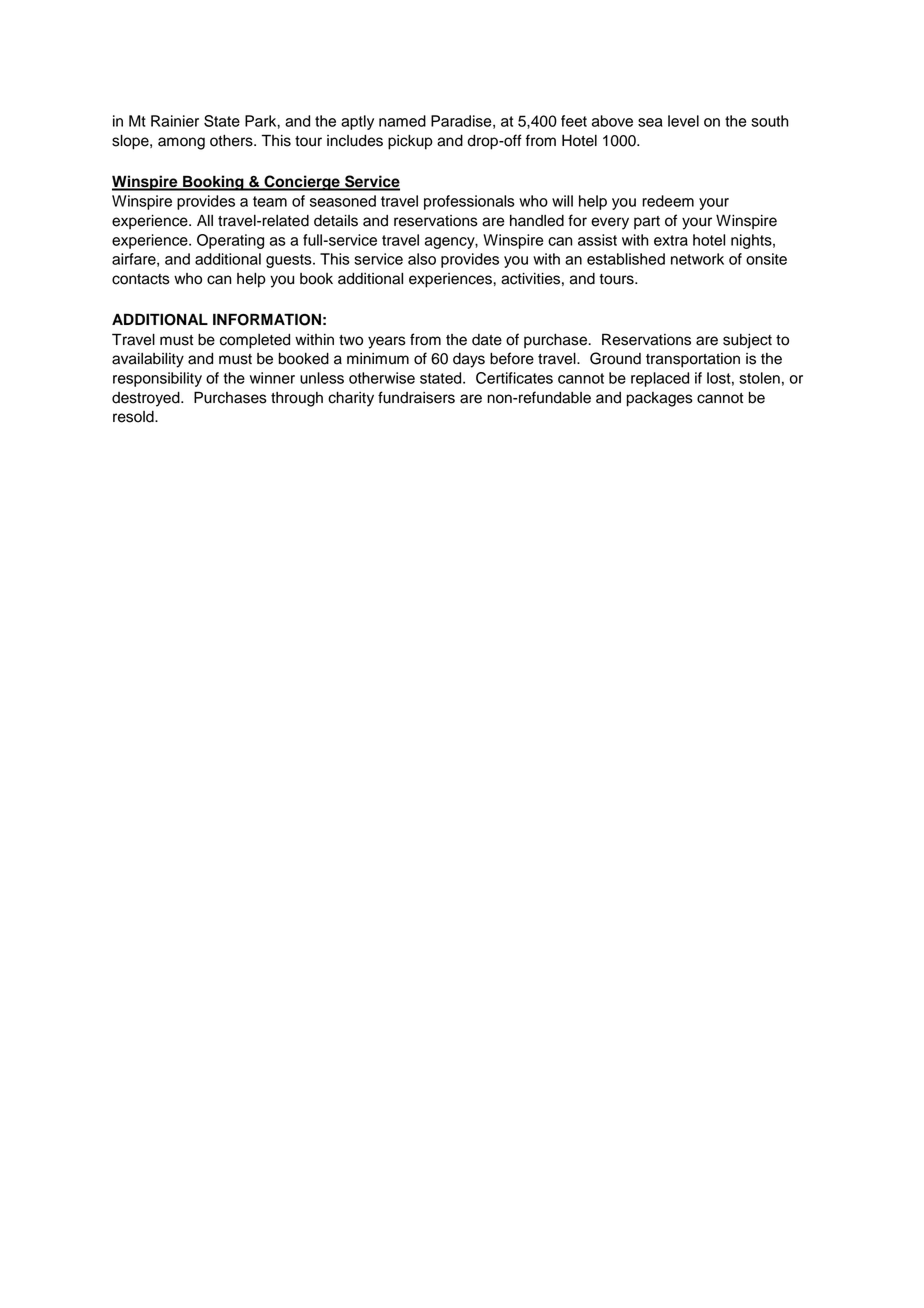 The image size is (924, 1308). I want to click on Rainier, so click(175, 121).
